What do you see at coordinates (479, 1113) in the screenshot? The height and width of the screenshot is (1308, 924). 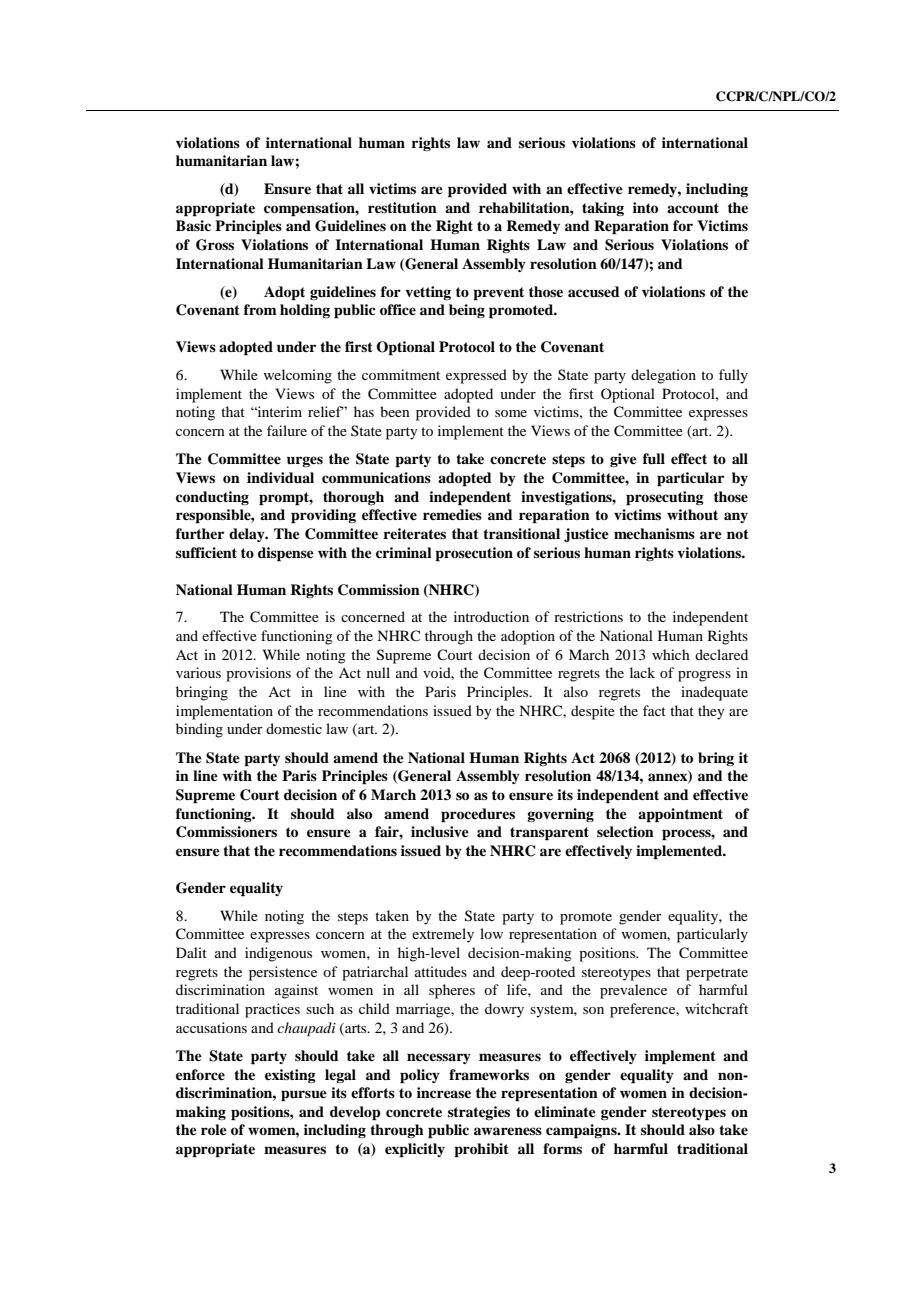 I see `strategies` at bounding box center [479, 1113].
